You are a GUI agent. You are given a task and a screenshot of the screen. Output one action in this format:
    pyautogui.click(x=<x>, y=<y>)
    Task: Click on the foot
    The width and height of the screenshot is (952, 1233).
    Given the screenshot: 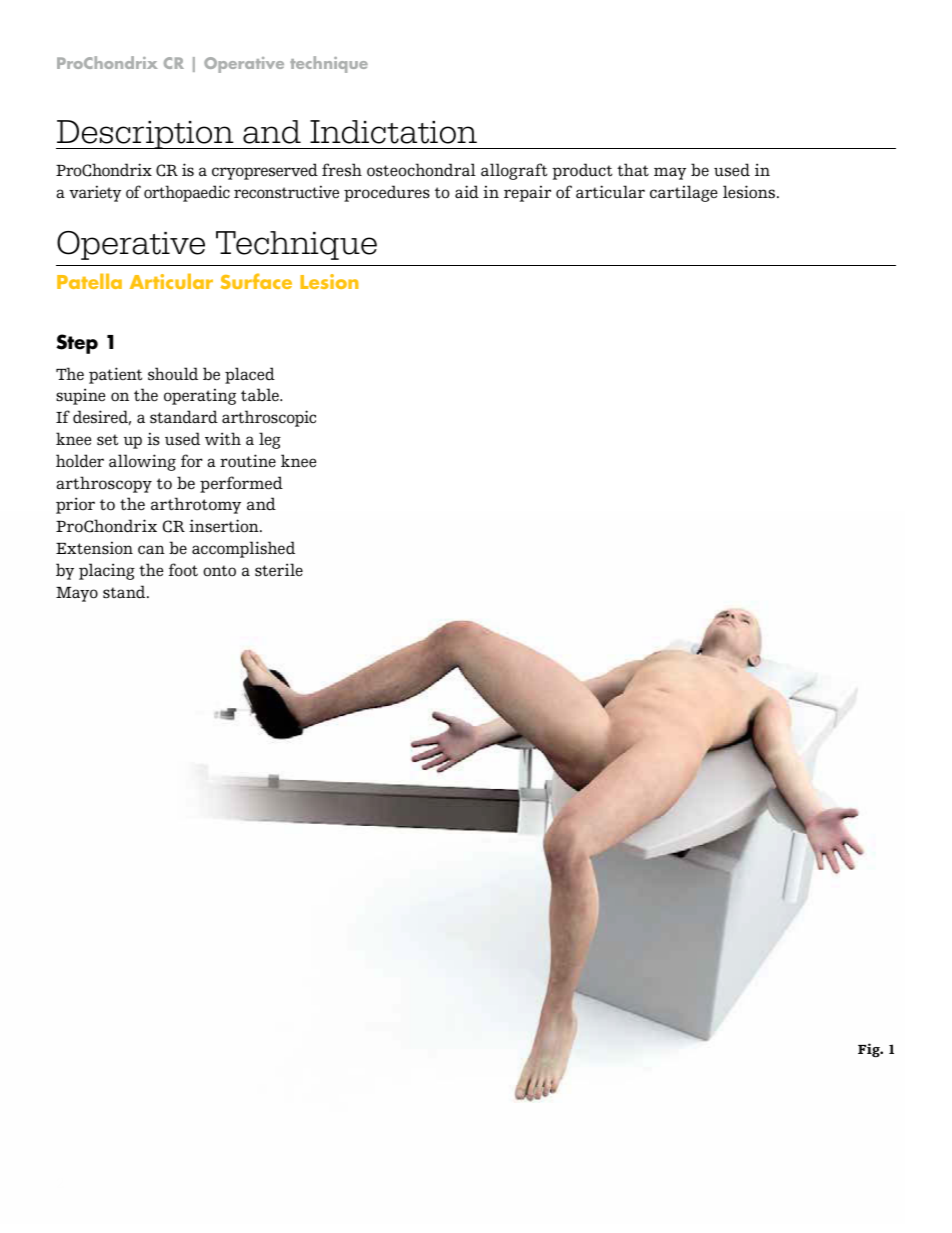 What is the action you would take?
    pyautogui.click(x=183, y=570)
